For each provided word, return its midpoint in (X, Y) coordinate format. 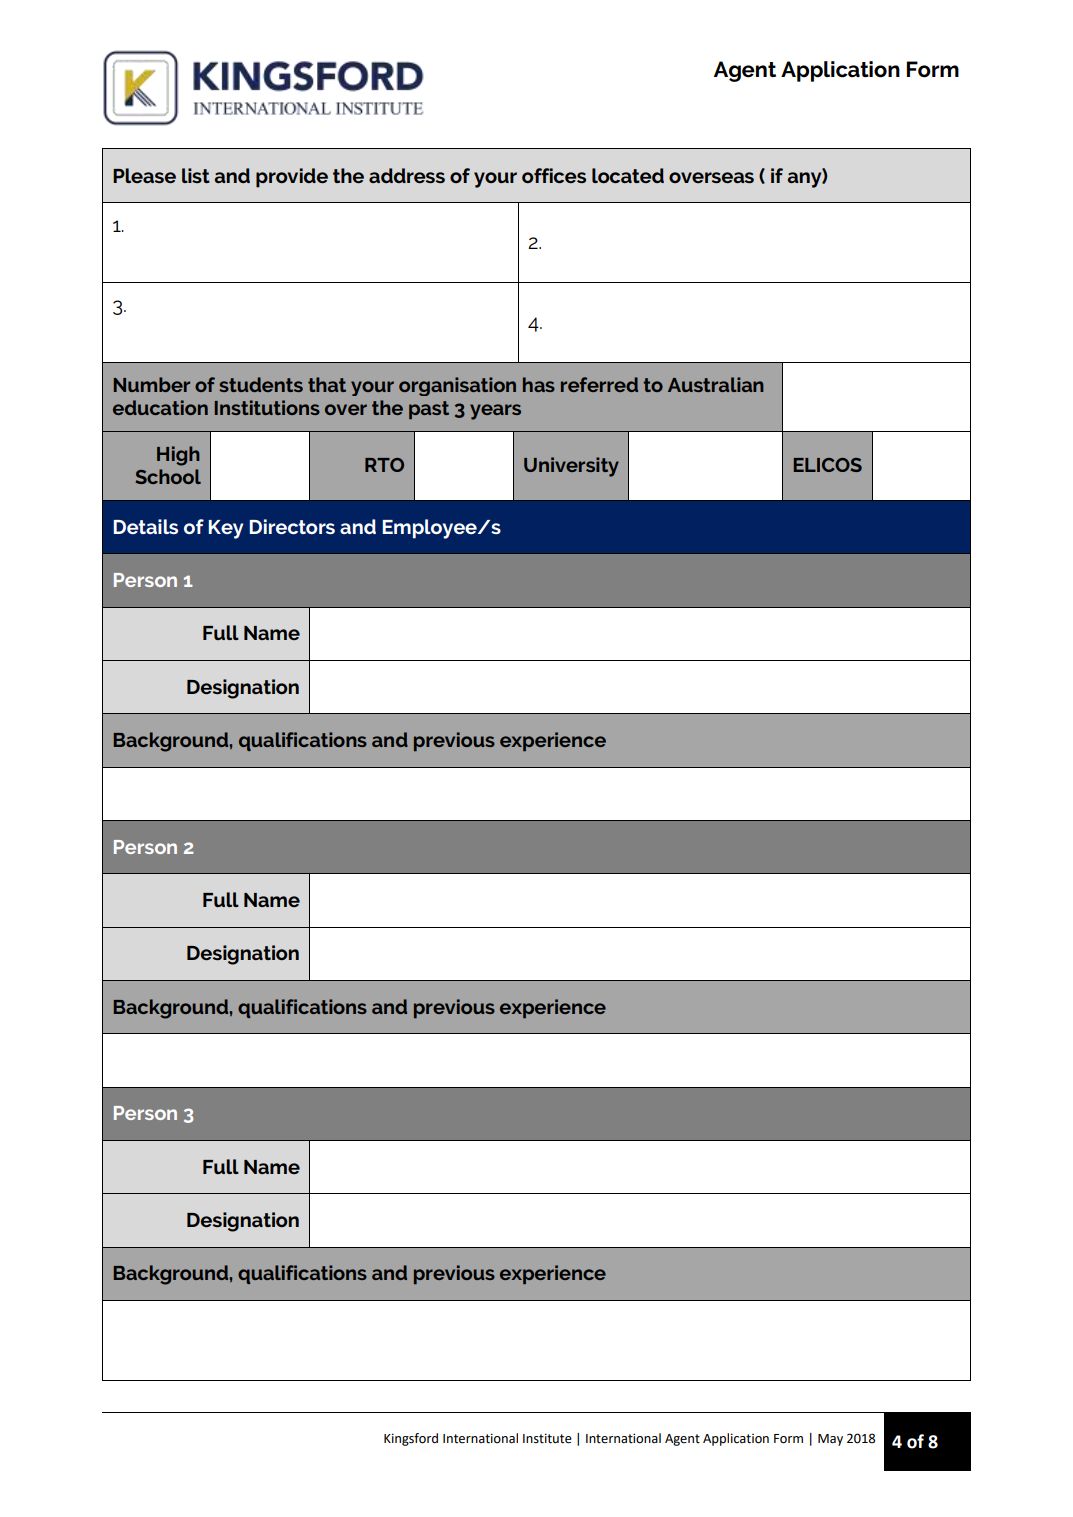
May (830, 1440)
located (628, 175)
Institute (547, 1438)
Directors (292, 526)
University (571, 467)
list (196, 175)
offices (554, 175)
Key (225, 529)
